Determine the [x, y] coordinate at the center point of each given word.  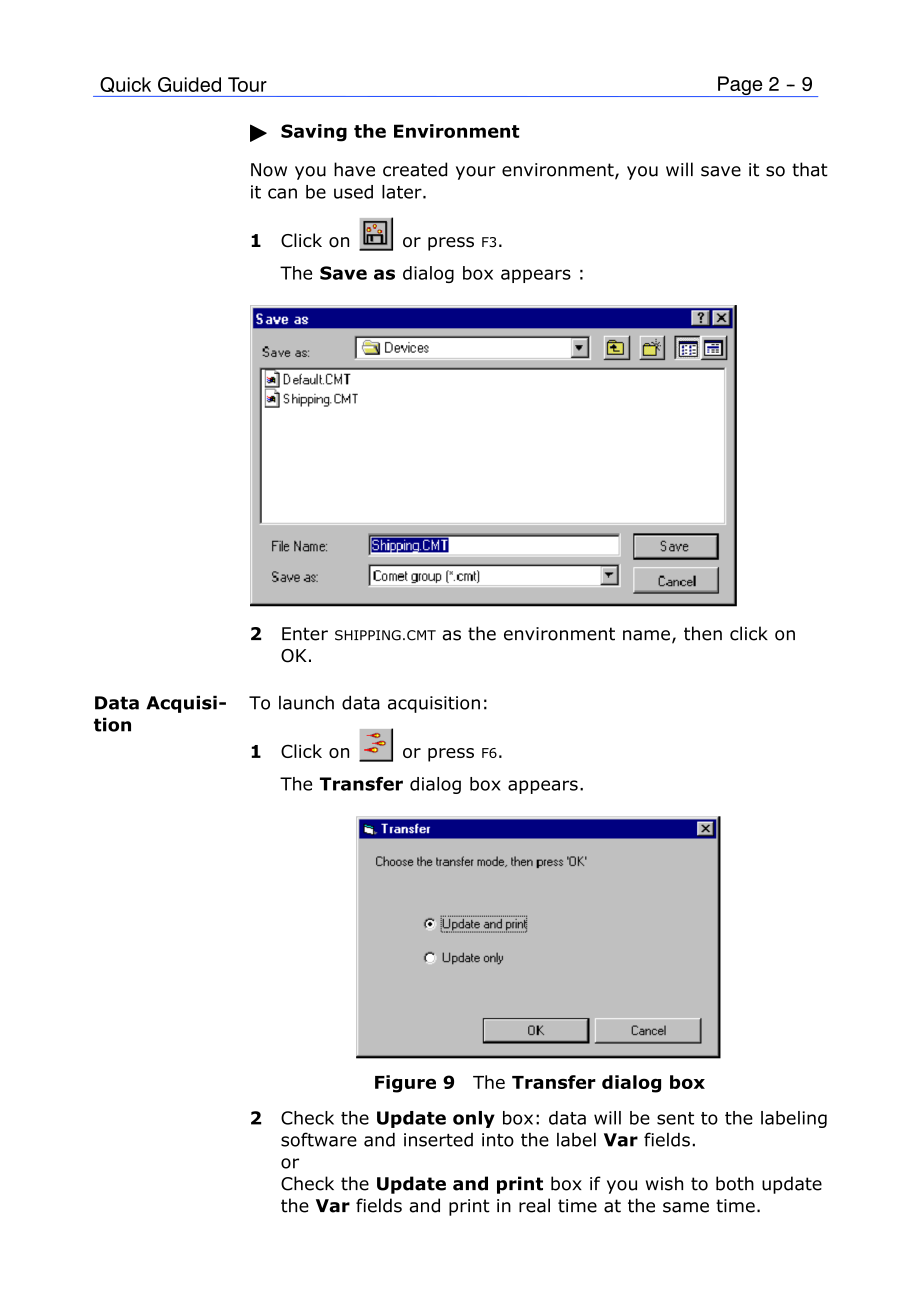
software [319, 1139]
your [476, 173]
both [735, 1183]
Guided [189, 84]
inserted [438, 1140]
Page [740, 86]
